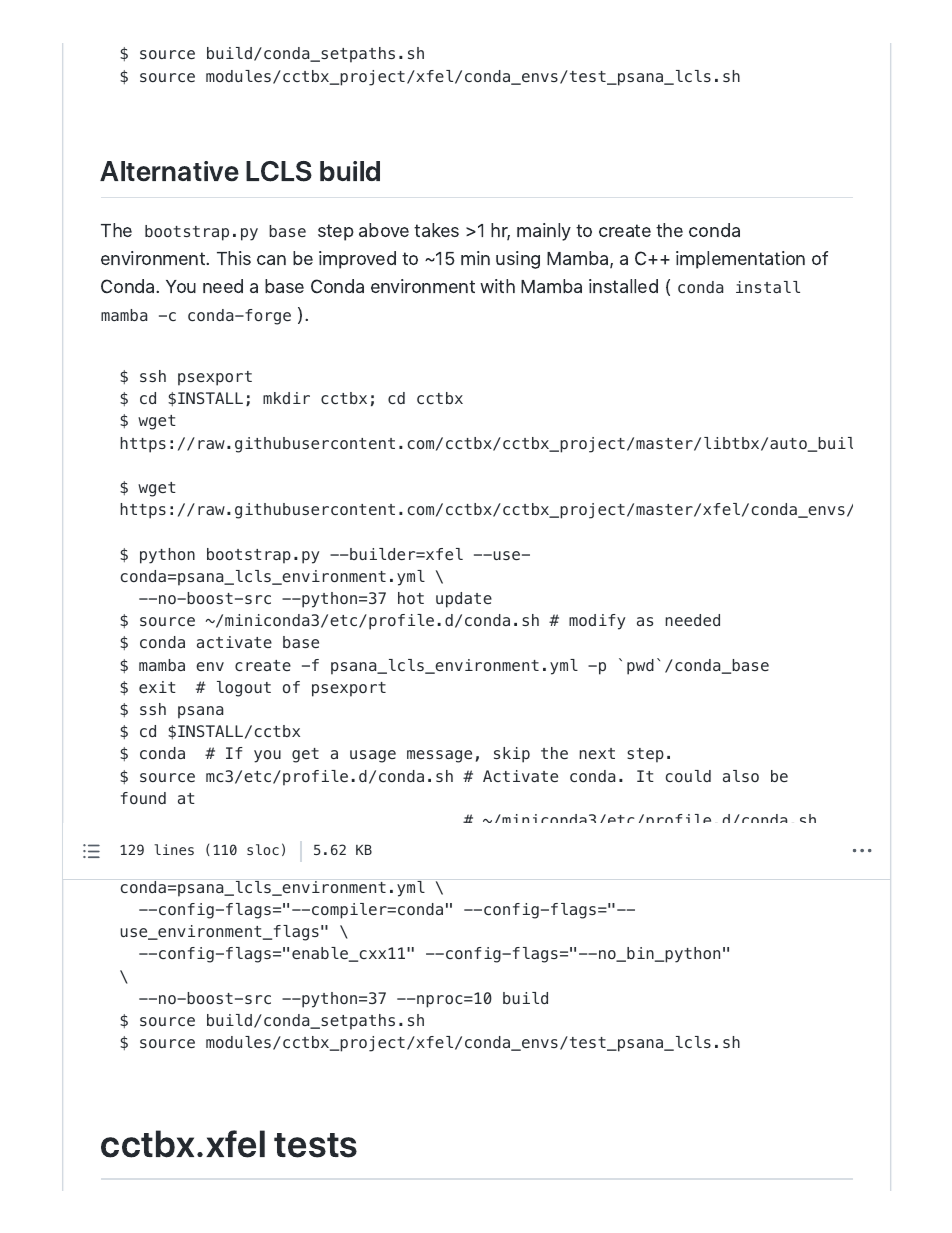  I want to click on with, so click(497, 286).
